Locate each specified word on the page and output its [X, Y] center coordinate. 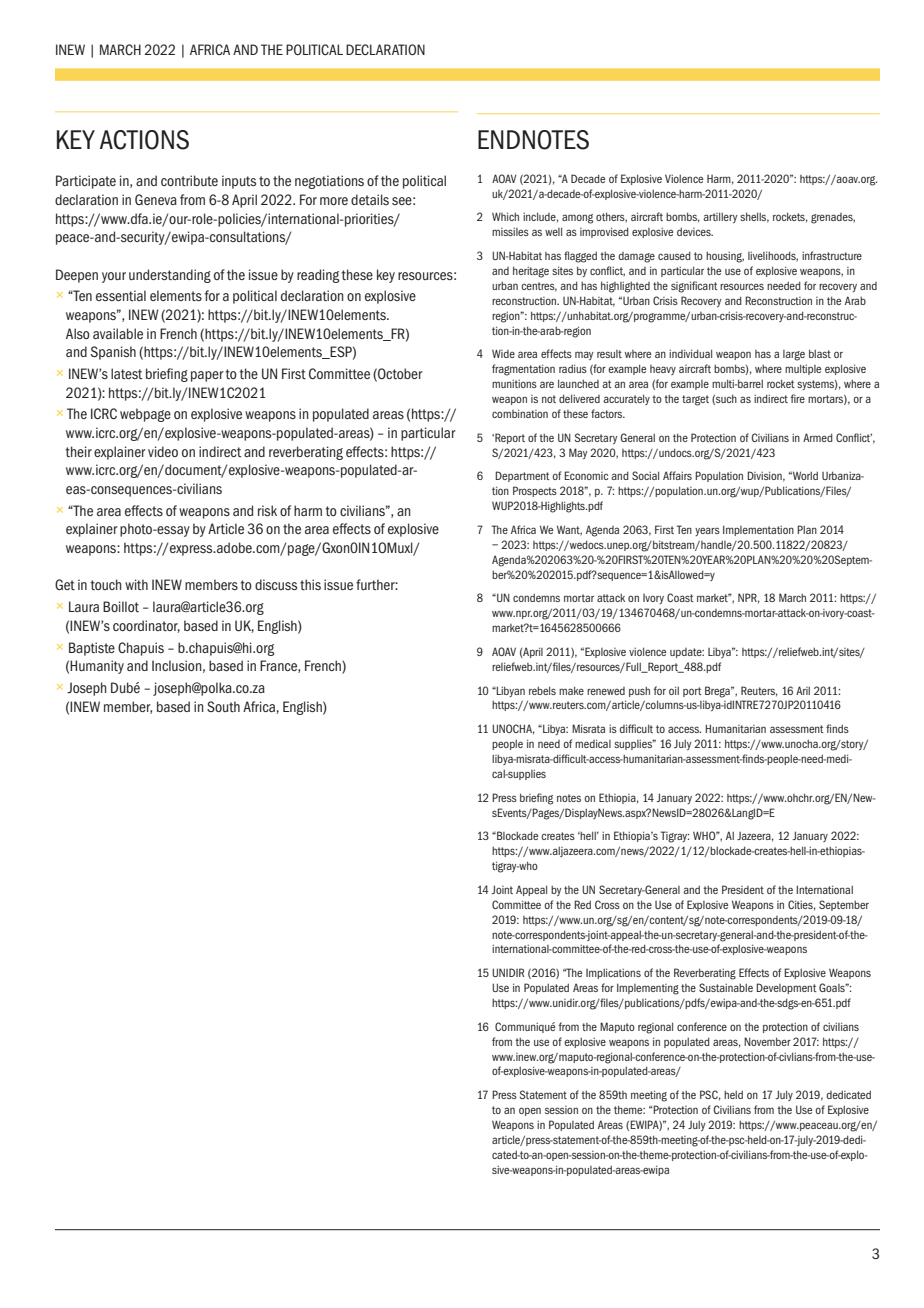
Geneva [156, 199]
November [767, 1041]
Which [505, 216]
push [639, 692]
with [136, 584]
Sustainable [726, 987]
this [310, 584]
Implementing [648, 989]
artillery [720, 217]
